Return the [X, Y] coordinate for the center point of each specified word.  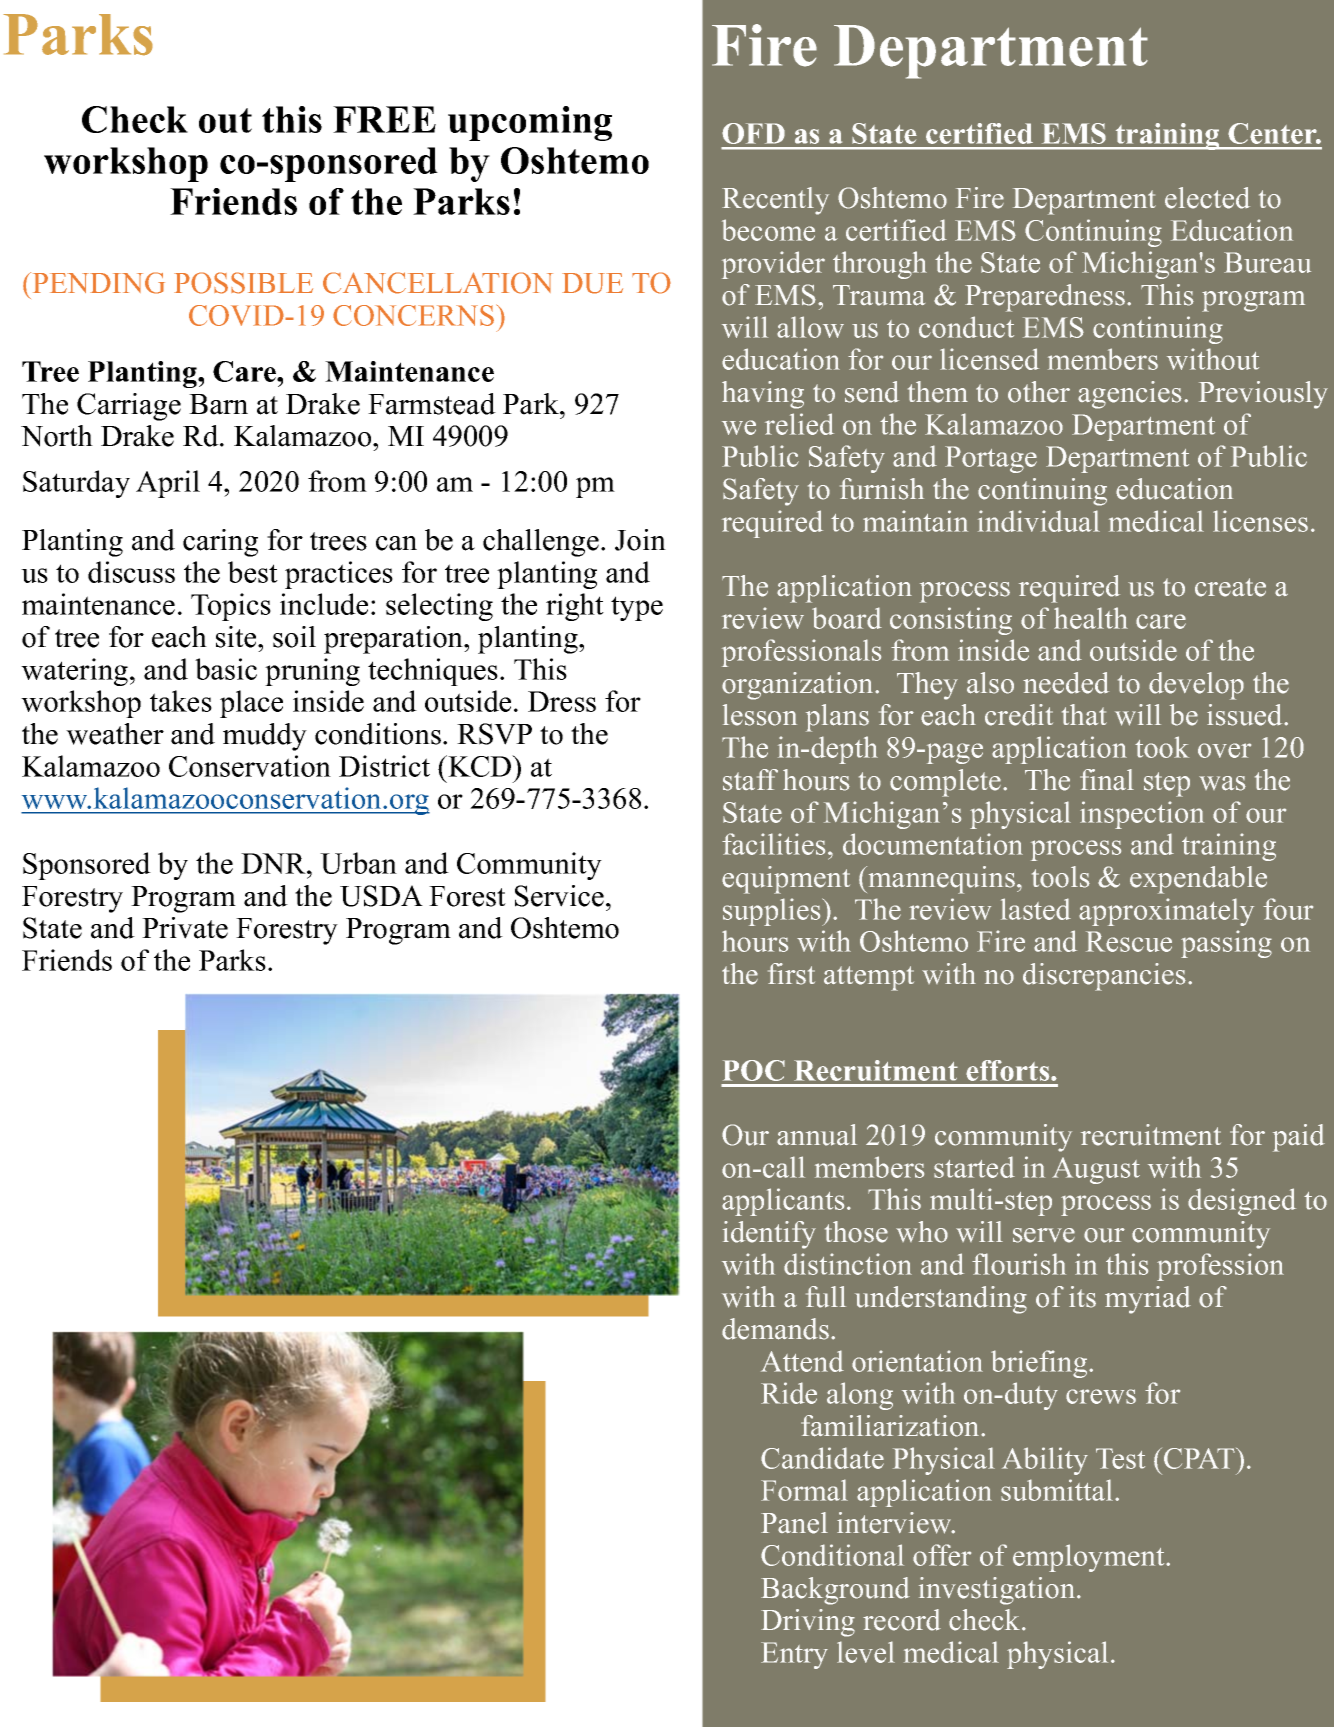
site [237, 637]
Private [185, 928]
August [1096, 1170]
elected [1207, 198]
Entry [794, 1655]
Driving [808, 1623]
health [1091, 618]
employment [1090, 1558]
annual [817, 1135]
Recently [775, 201]
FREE [384, 119]
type [637, 608]
